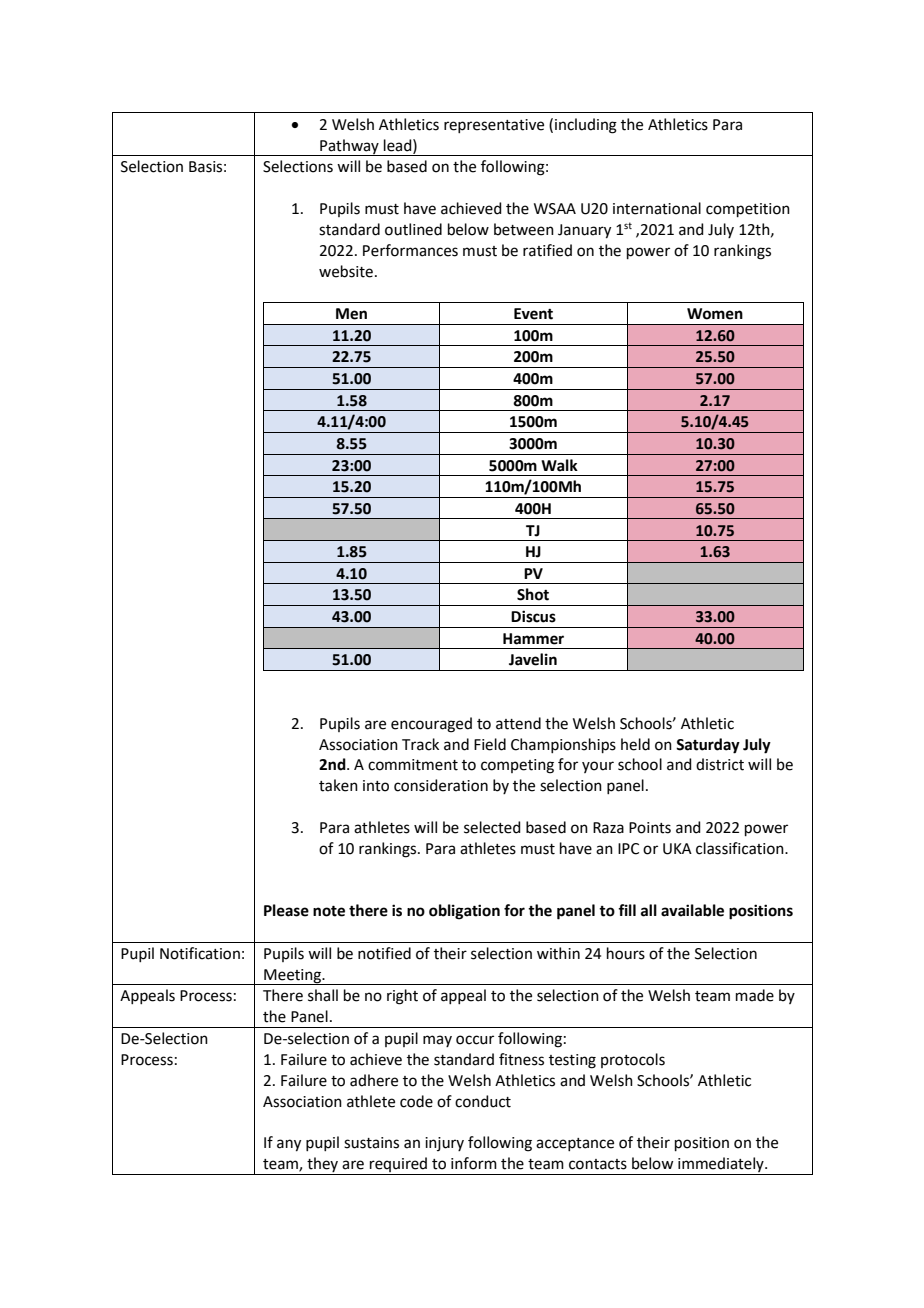  Describe the element at coordinates (494, 126) in the page. I see `representative` at that location.
